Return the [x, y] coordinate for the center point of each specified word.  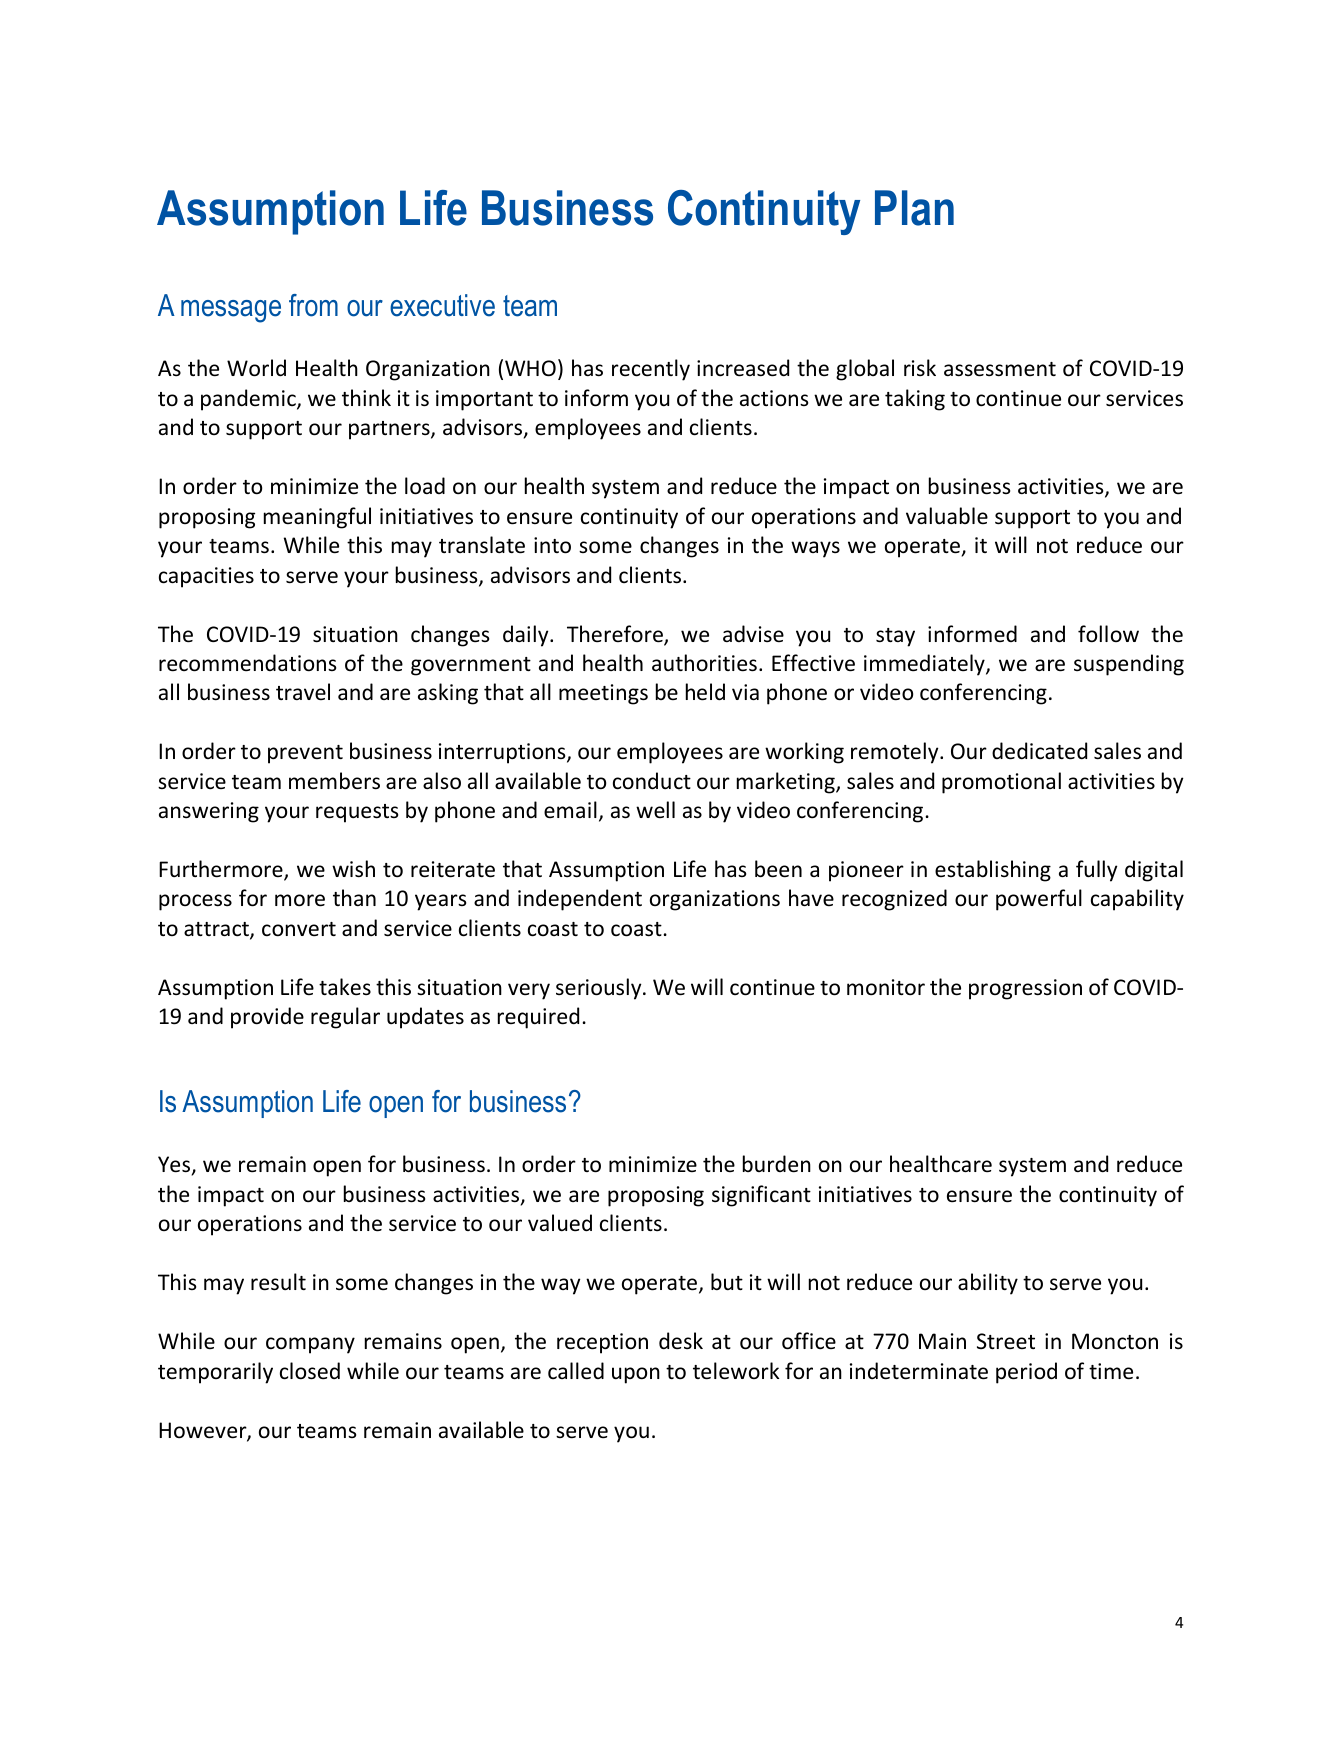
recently [651, 370]
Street [1006, 1341]
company [310, 1345]
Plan [914, 208]
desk [681, 1341]
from [313, 305]
